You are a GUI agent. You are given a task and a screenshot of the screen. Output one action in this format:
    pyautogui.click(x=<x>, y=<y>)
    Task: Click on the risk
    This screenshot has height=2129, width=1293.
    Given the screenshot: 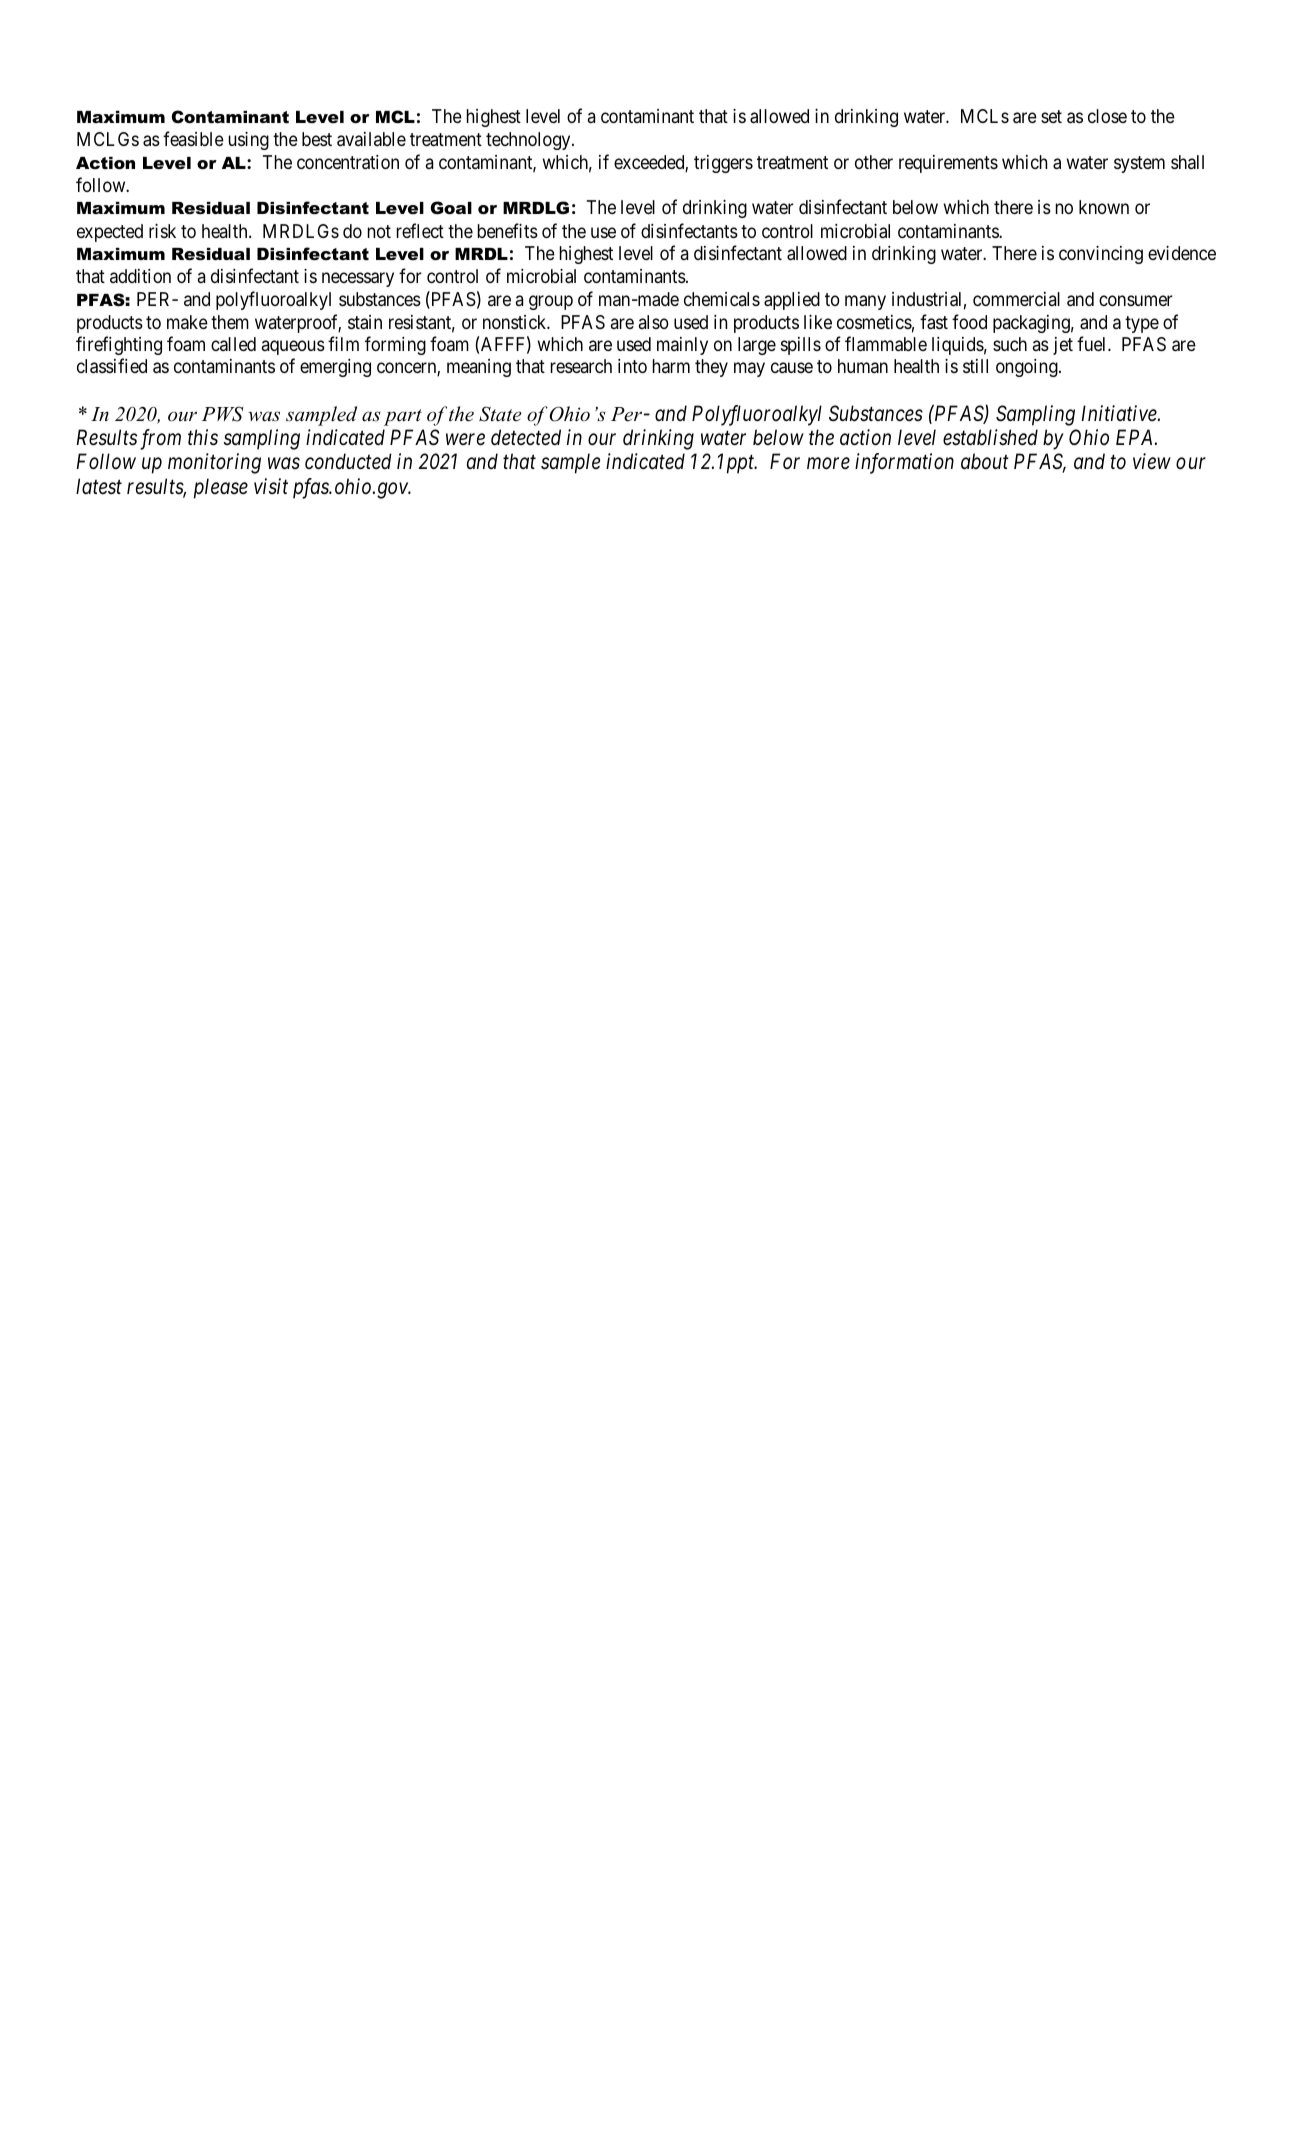 What is the action you would take?
    pyautogui.click(x=162, y=231)
